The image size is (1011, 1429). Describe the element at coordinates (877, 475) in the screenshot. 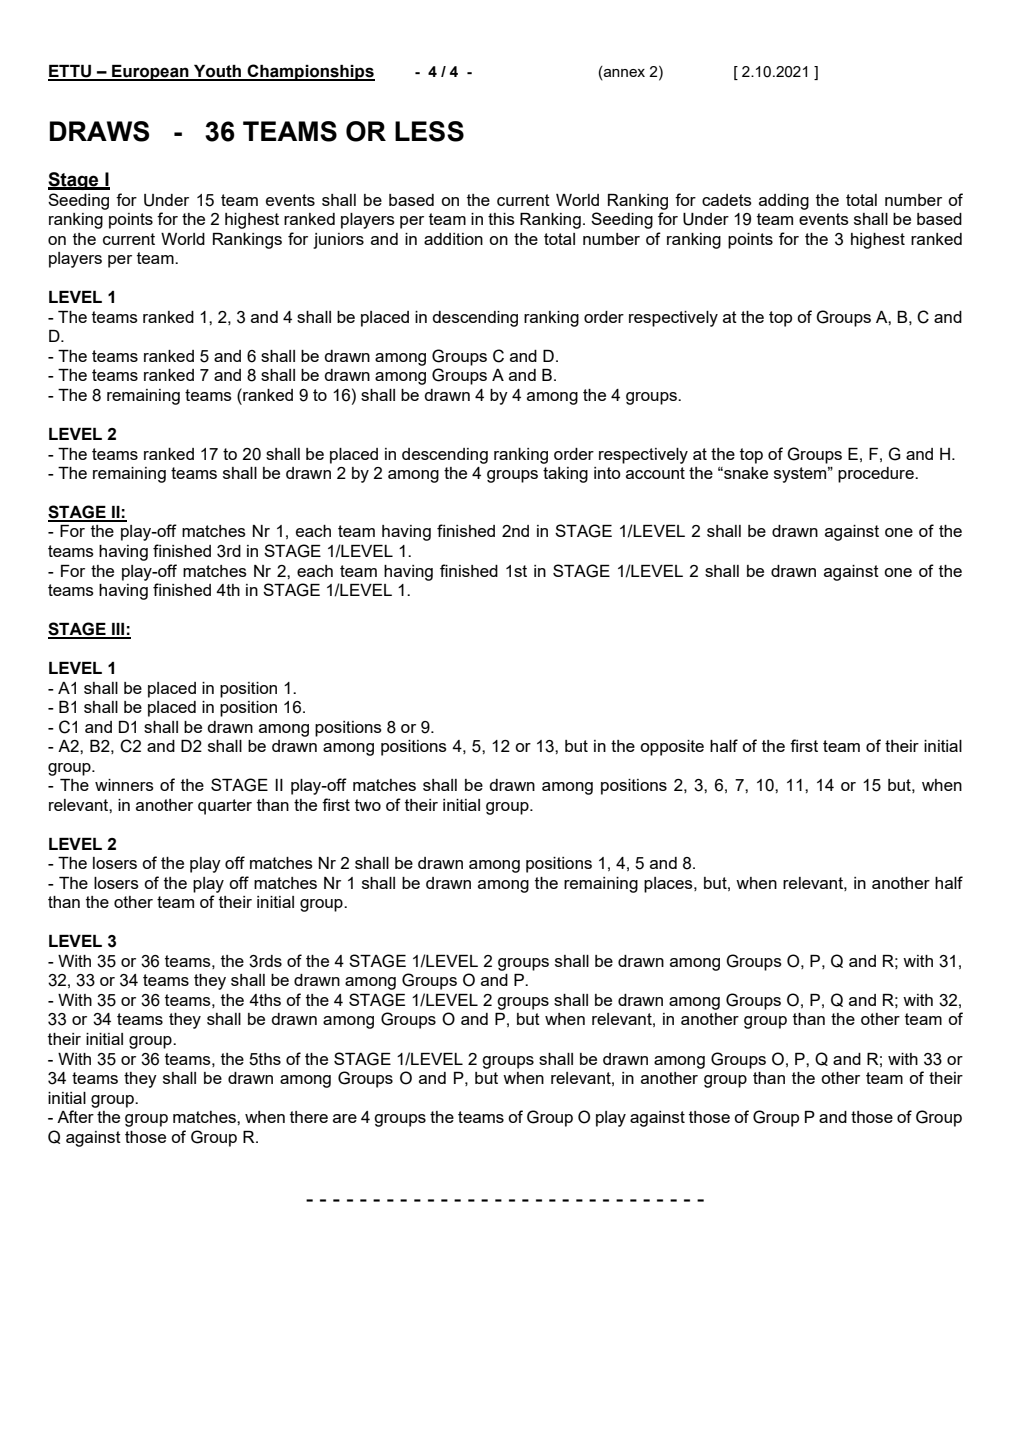

I see `procedure` at that location.
